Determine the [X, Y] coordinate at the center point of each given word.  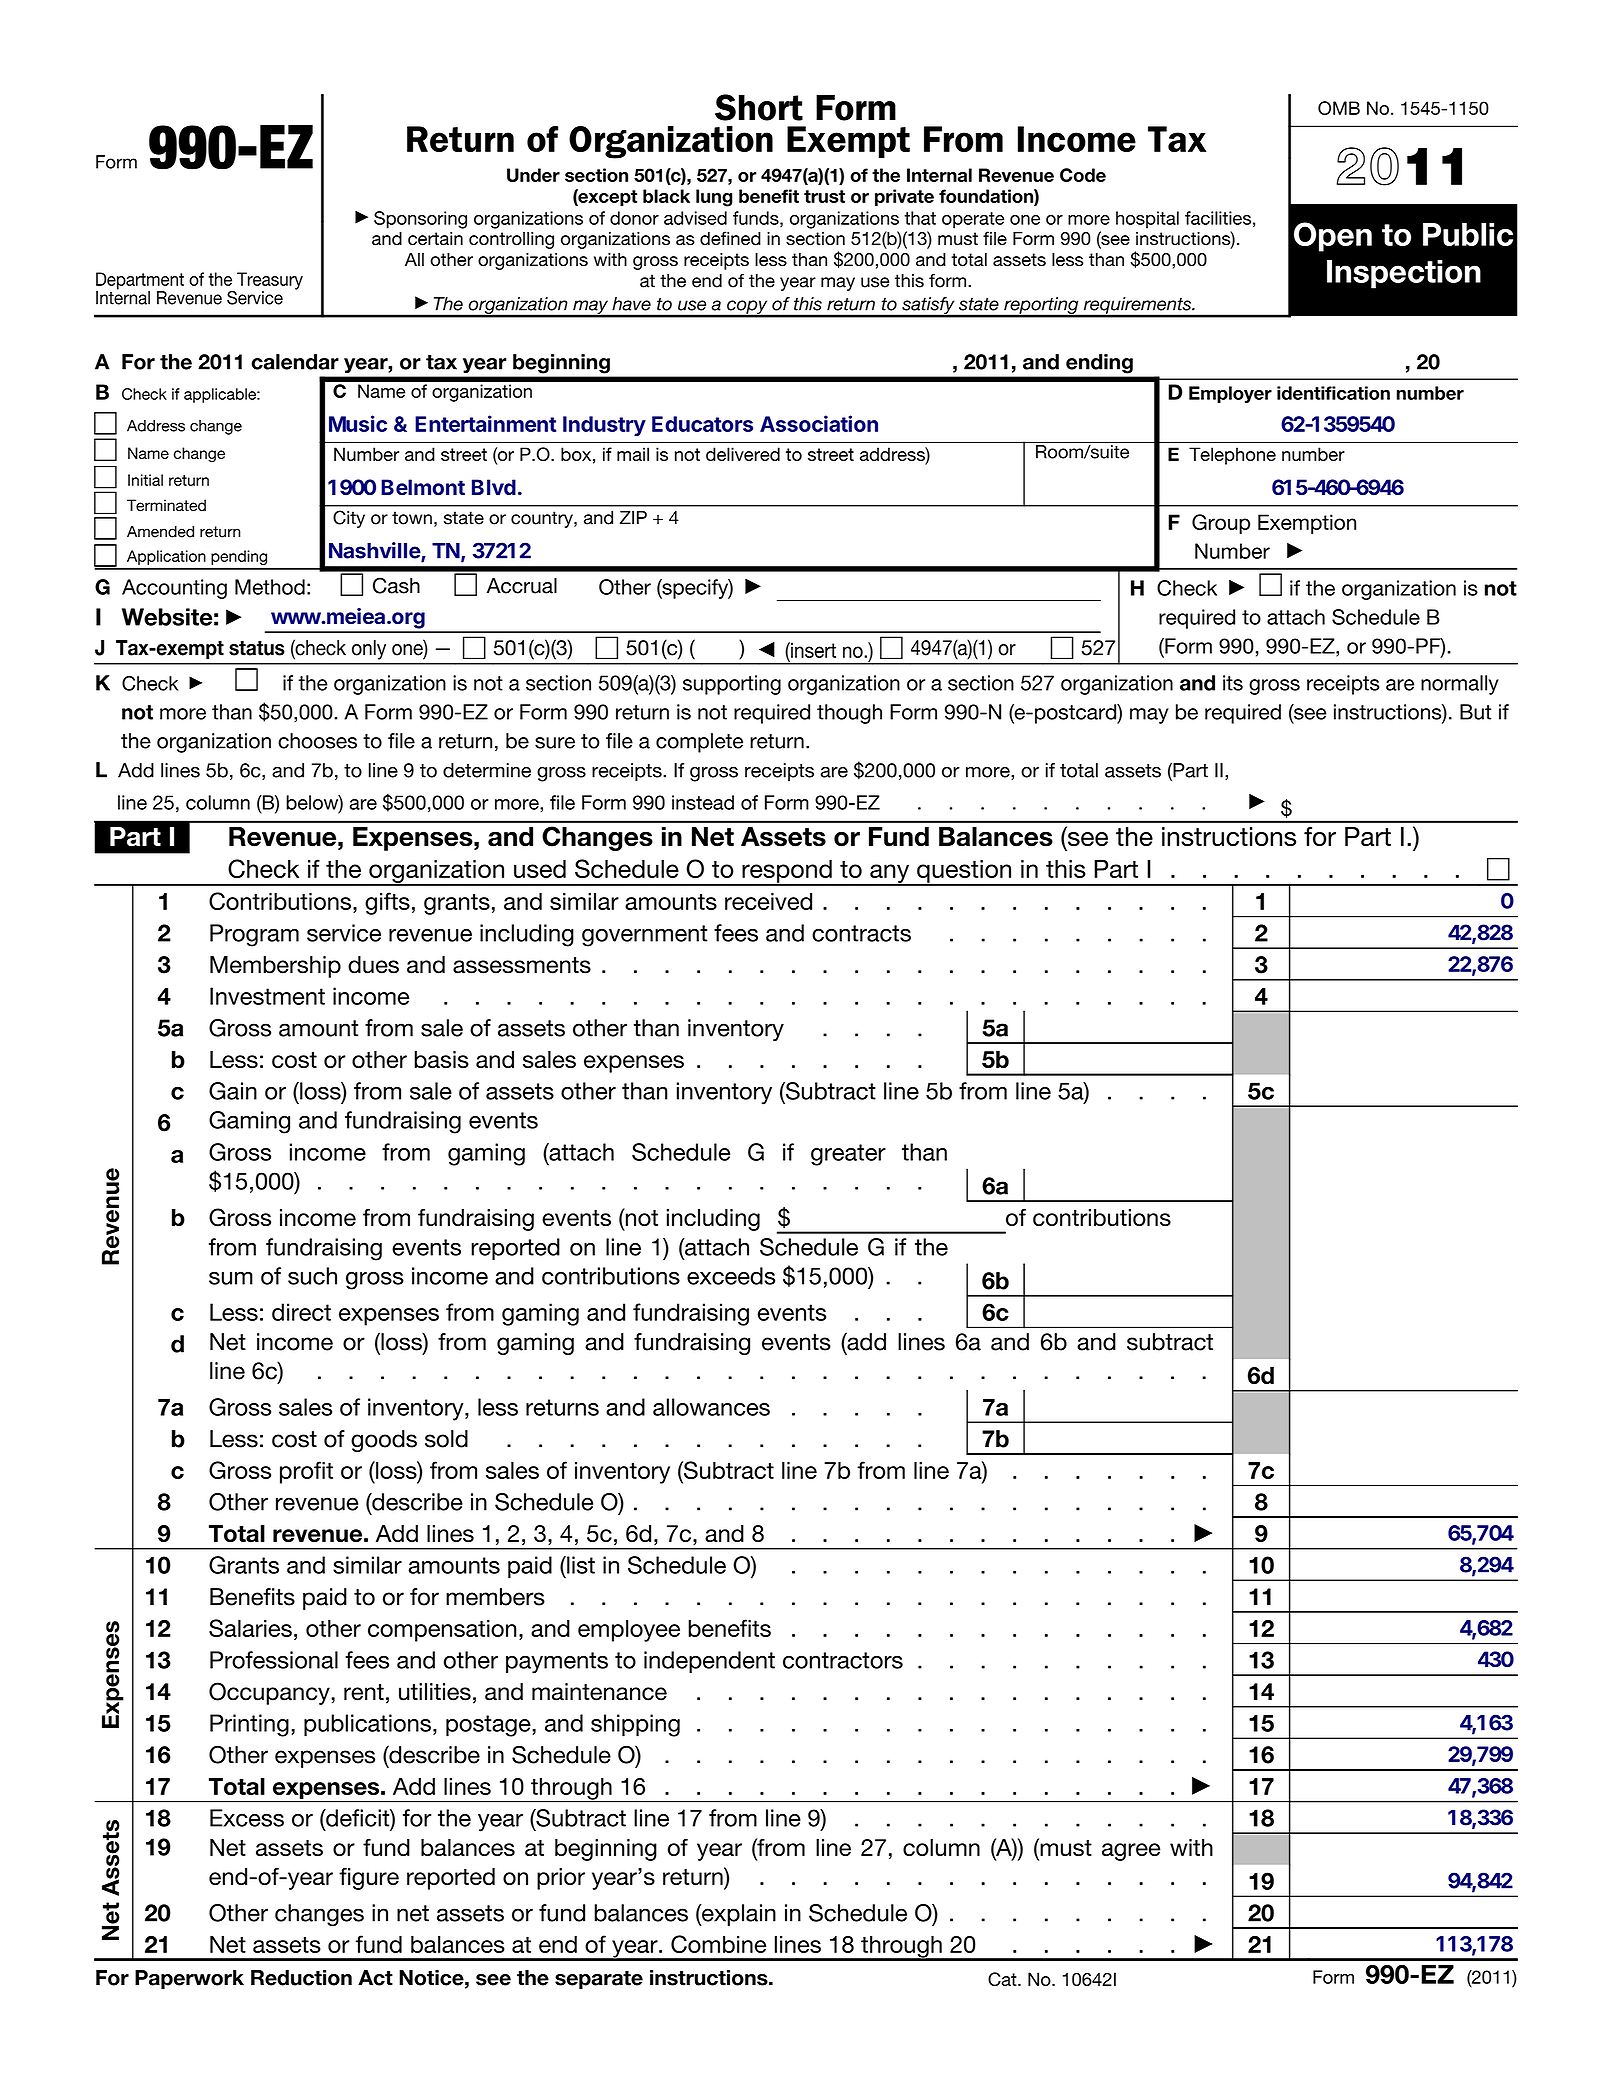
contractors [843, 1660]
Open [1333, 237]
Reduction [301, 1978]
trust [824, 196]
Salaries [250, 1628]
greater [848, 1155]
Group [1221, 524]
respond [787, 872]
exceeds [731, 1276]
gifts [387, 903]
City [349, 519]
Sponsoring [420, 220]
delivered [743, 454]
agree [1131, 1852]
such [312, 1276]
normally [1460, 685]
